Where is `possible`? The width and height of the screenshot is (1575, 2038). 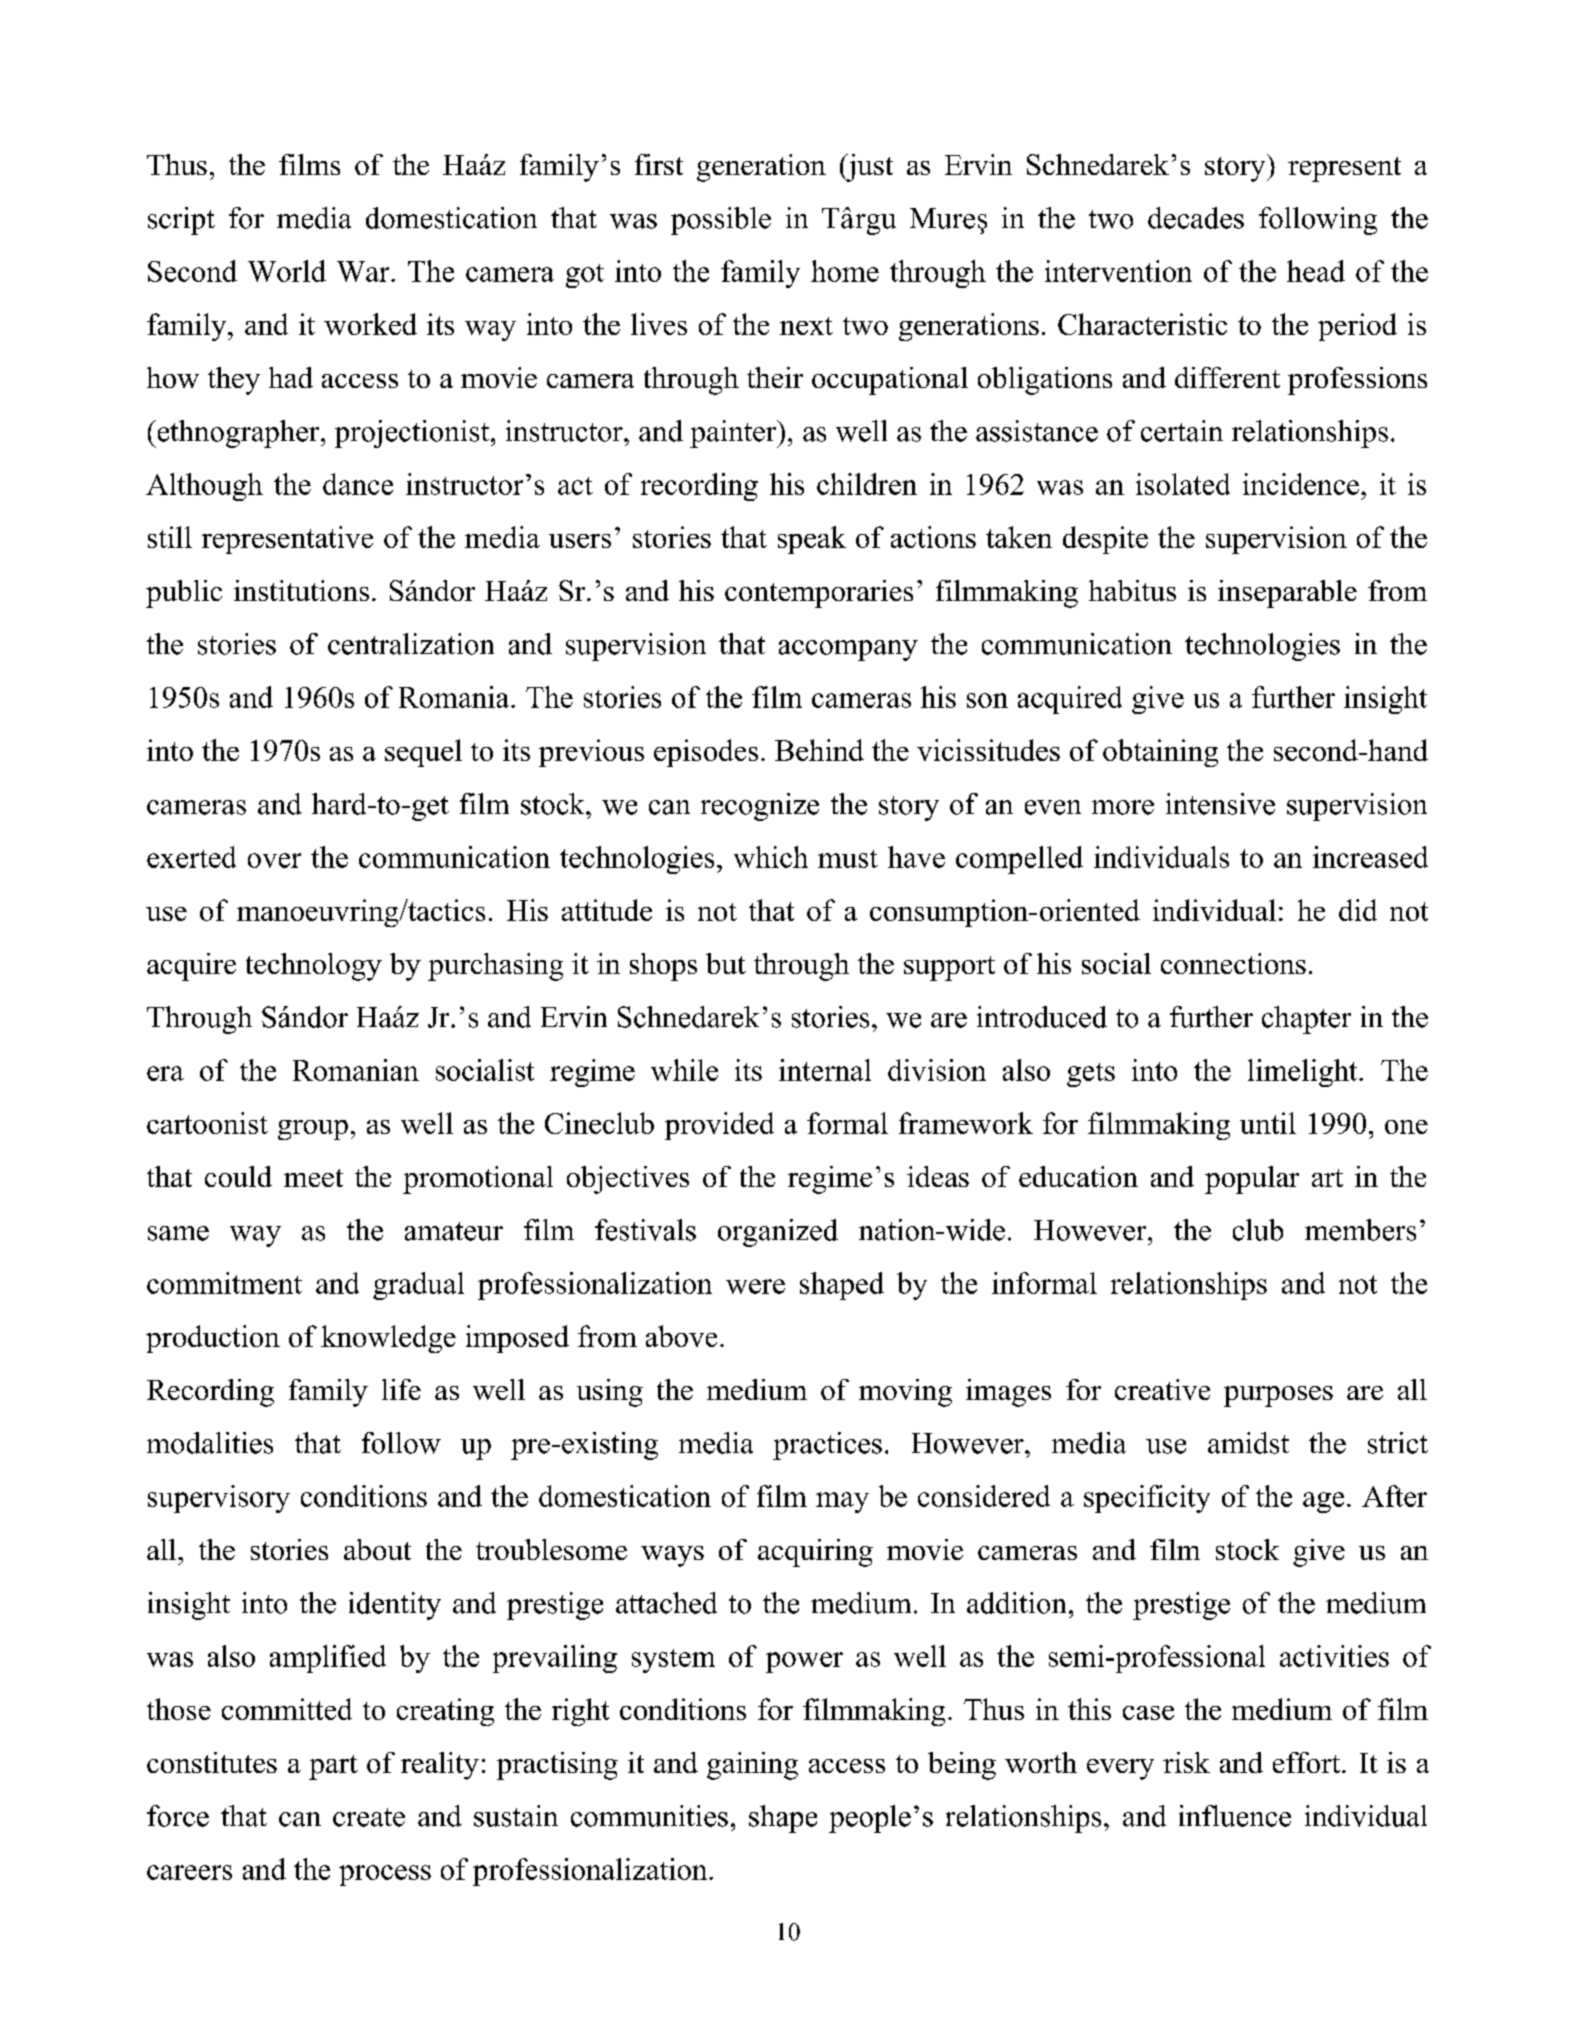 possible is located at coordinates (721, 221).
